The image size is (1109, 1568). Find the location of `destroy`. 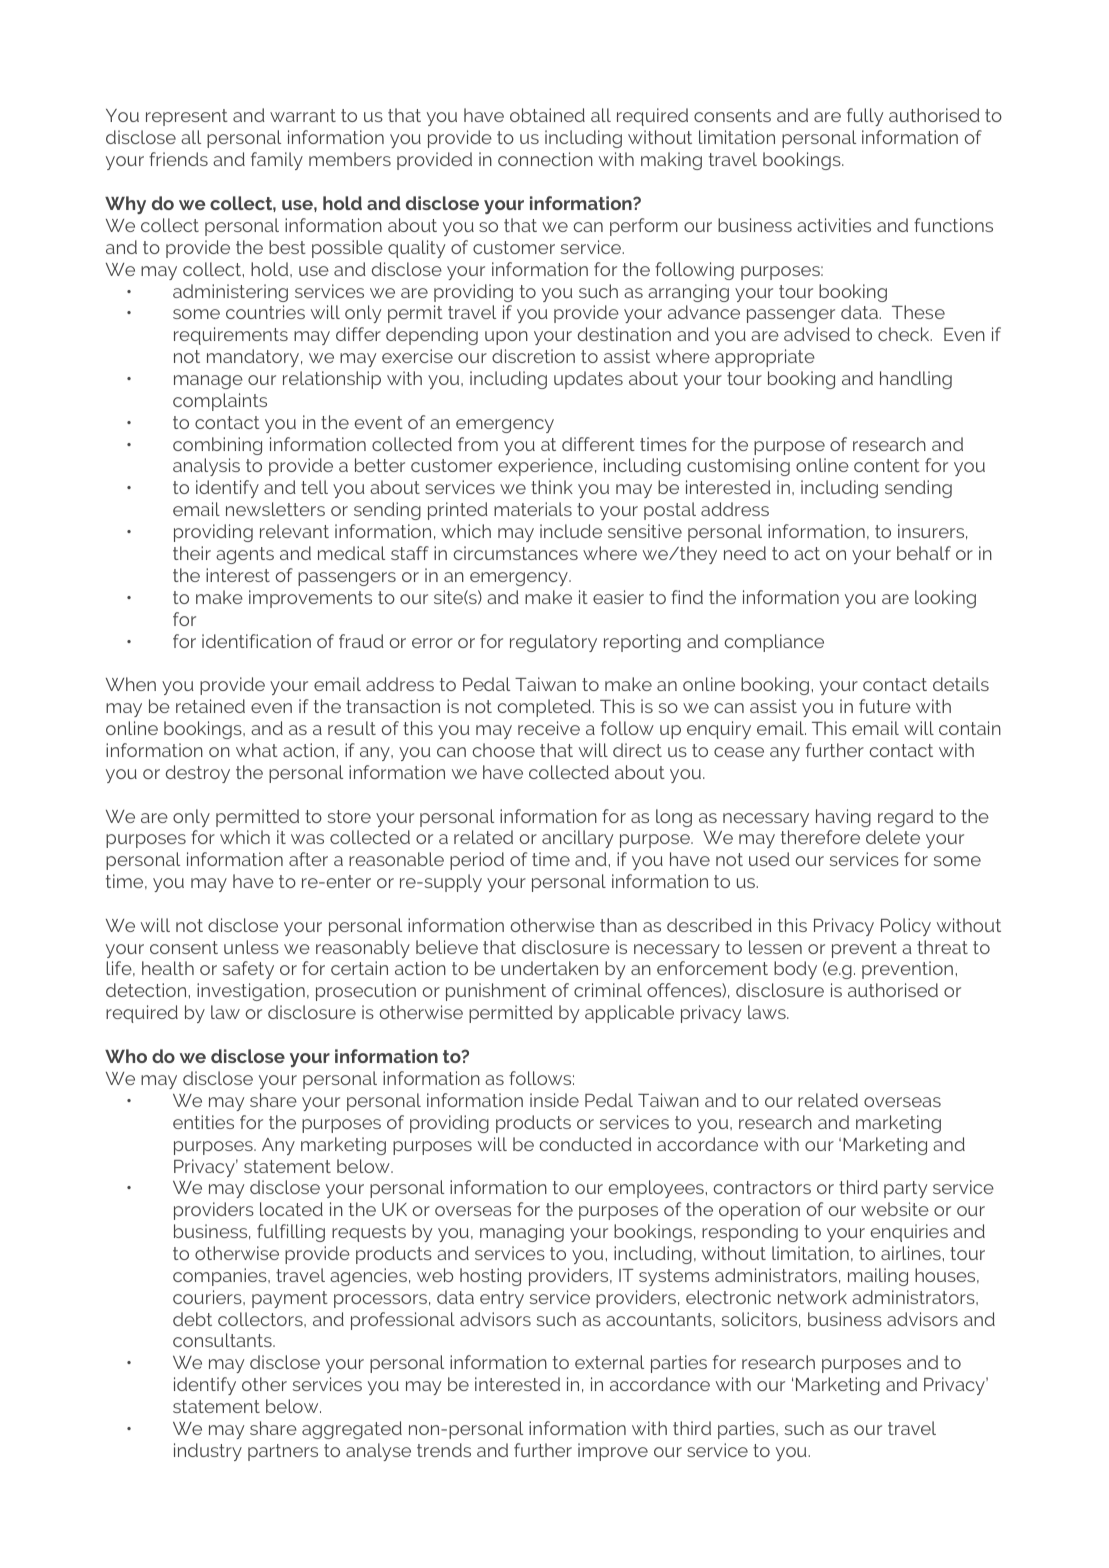

destroy is located at coordinates (198, 774).
